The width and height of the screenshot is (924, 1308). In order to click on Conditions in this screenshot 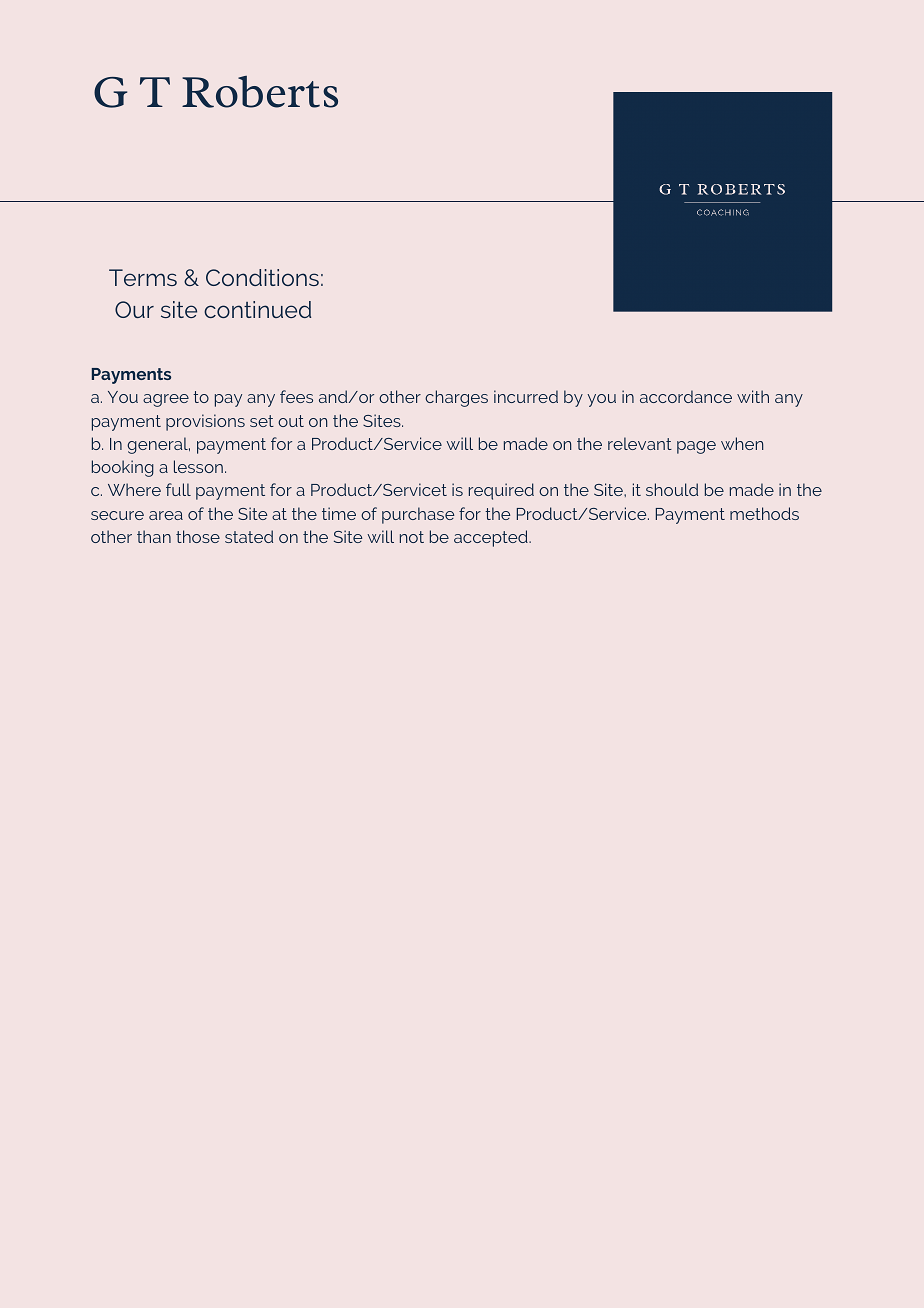, I will do `click(262, 277)`.
